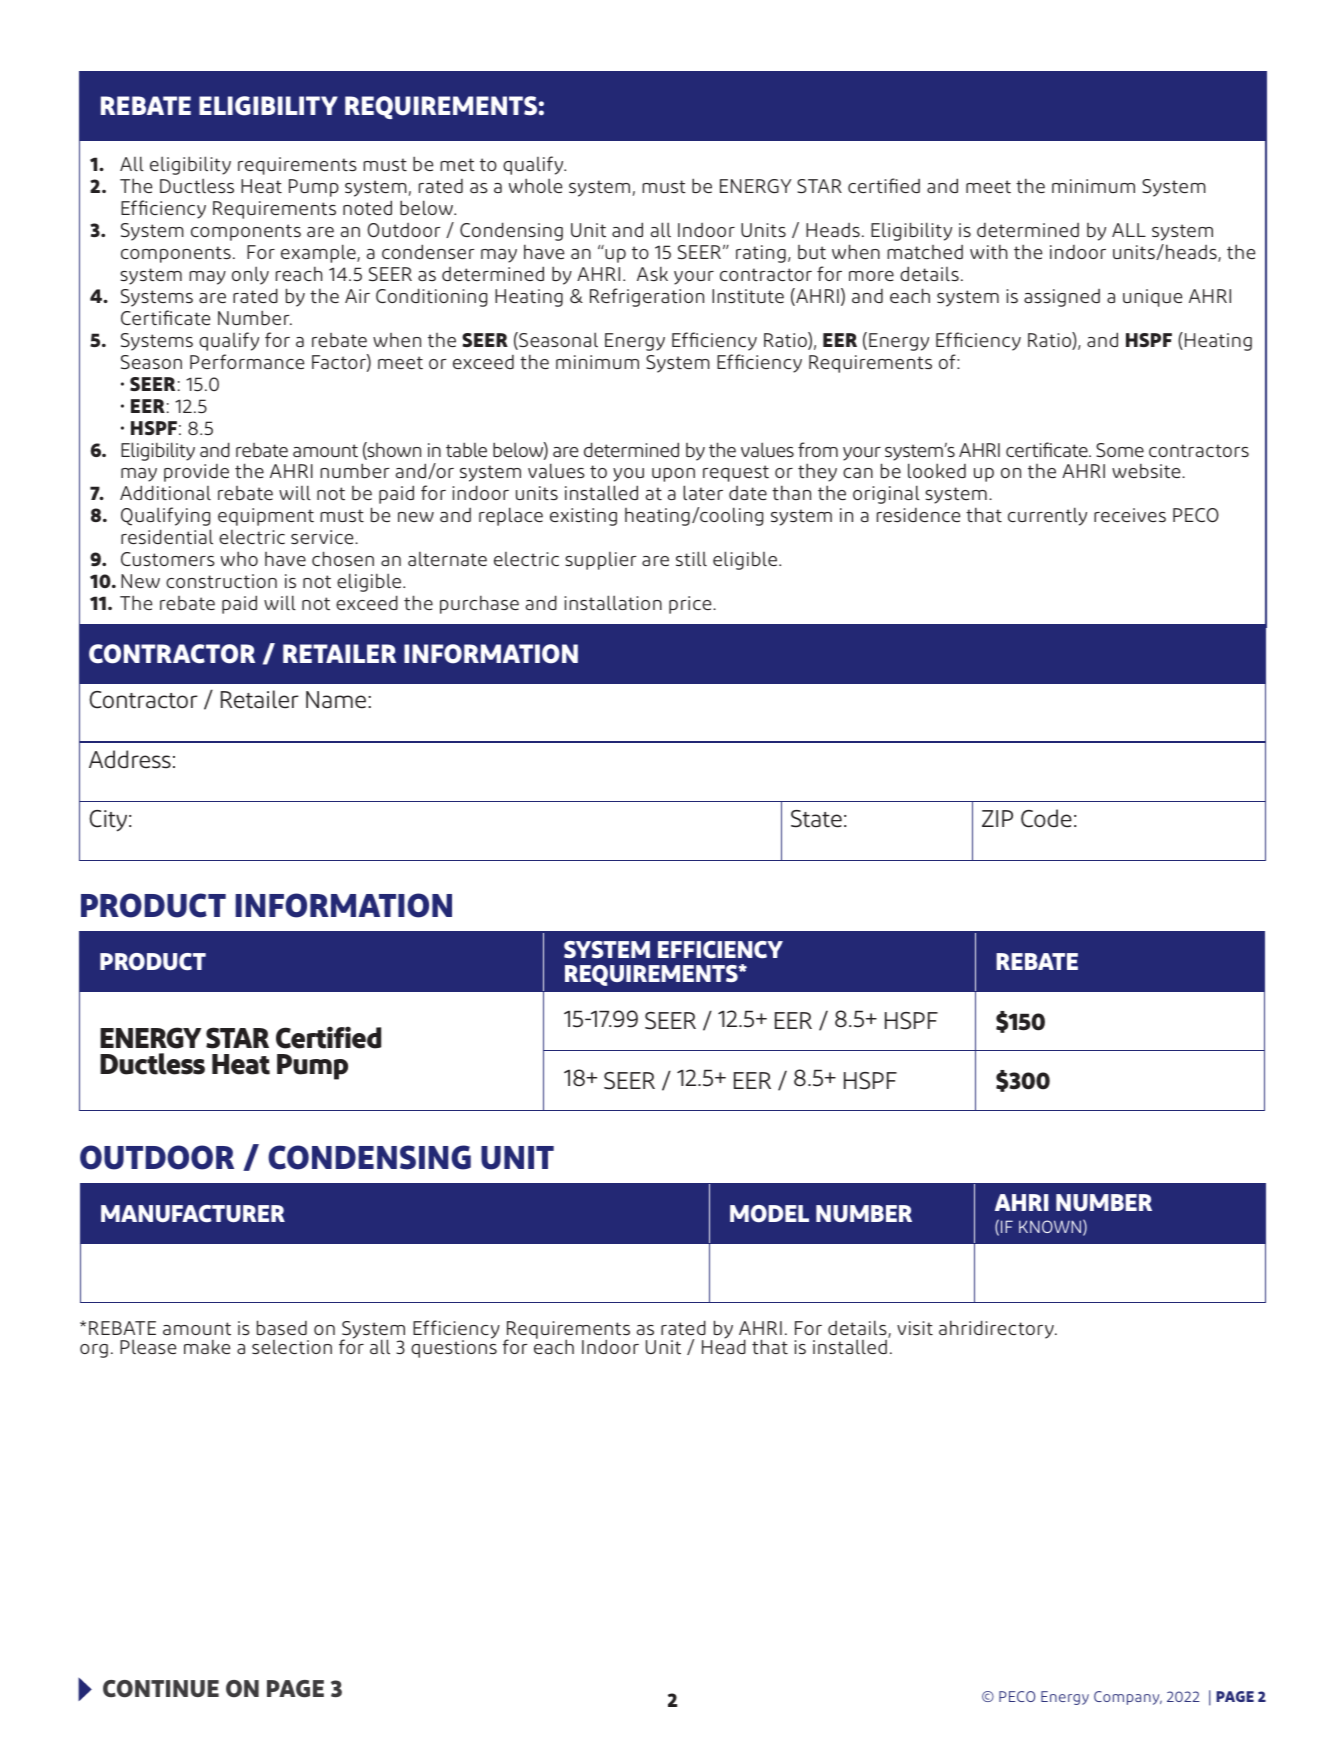  Describe the element at coordinates (109, 821) in the page. I see `City` at that location.
